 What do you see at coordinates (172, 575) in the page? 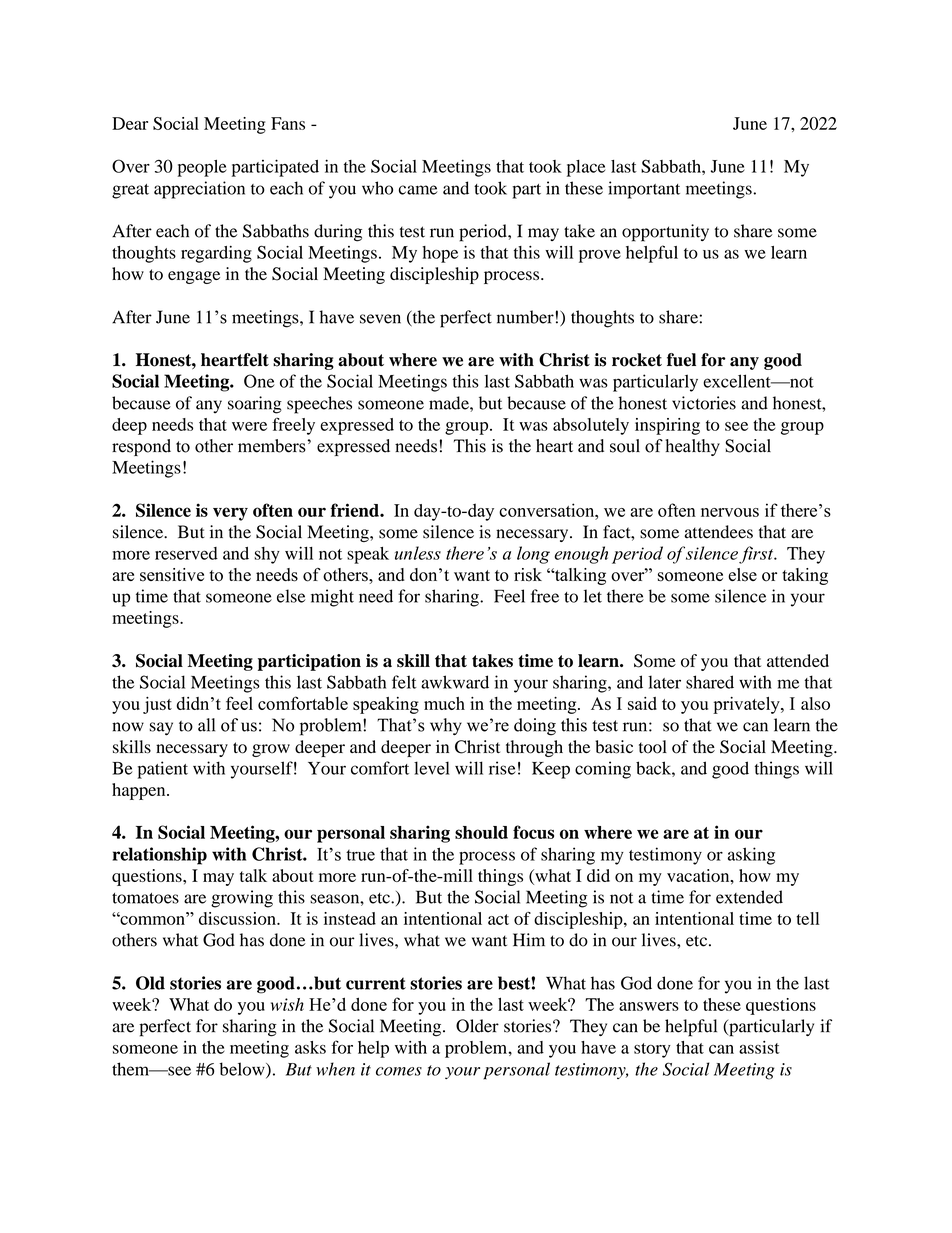
I see `sensitive` at bounding box center [172, 575].
